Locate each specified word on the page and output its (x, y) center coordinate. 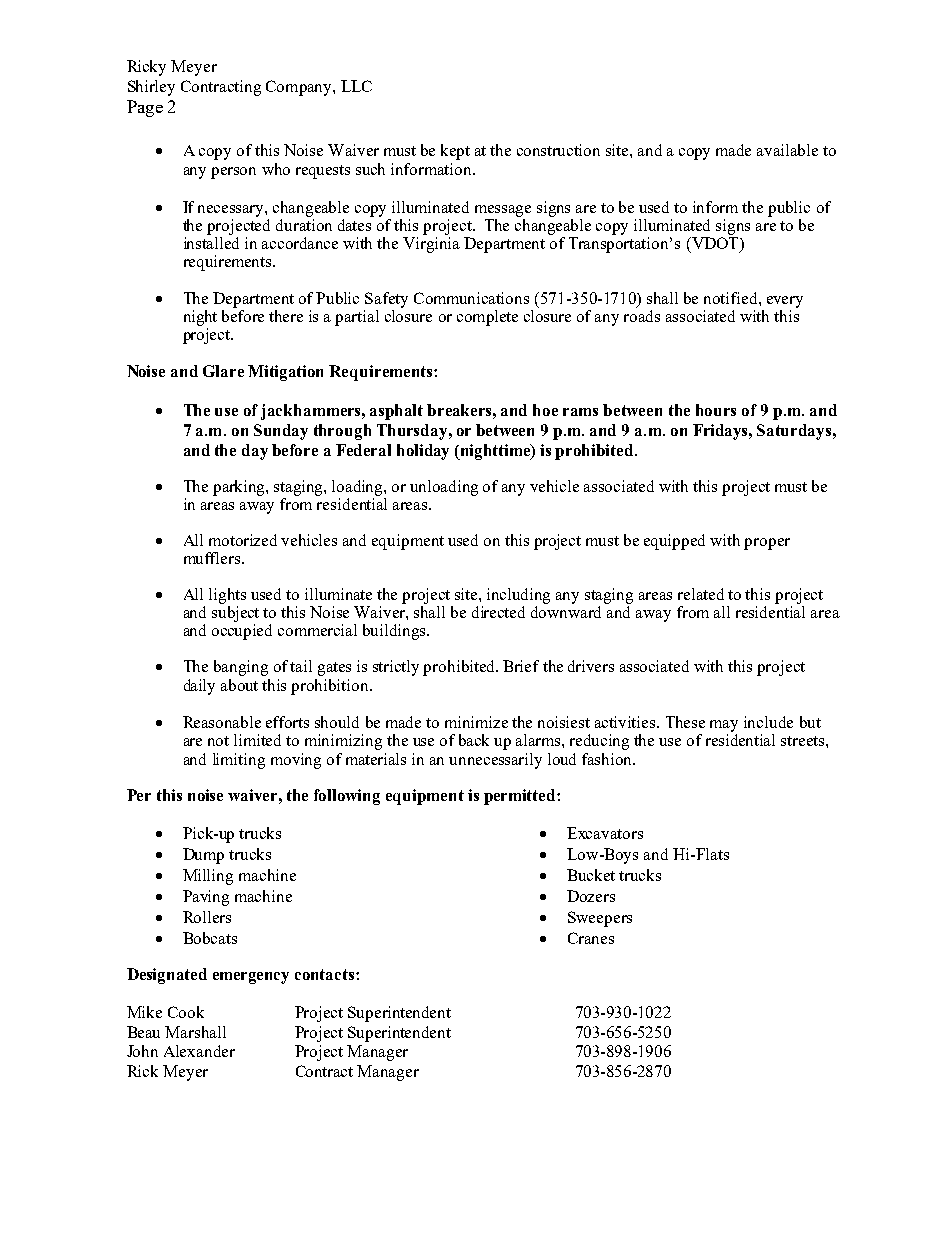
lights (227, 596)
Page (145, 108)
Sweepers (600, 919)
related (701, 594)
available (787, 150)
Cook (186, 1012)
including (518, 596)
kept (455, 152)
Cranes (591, 938)
